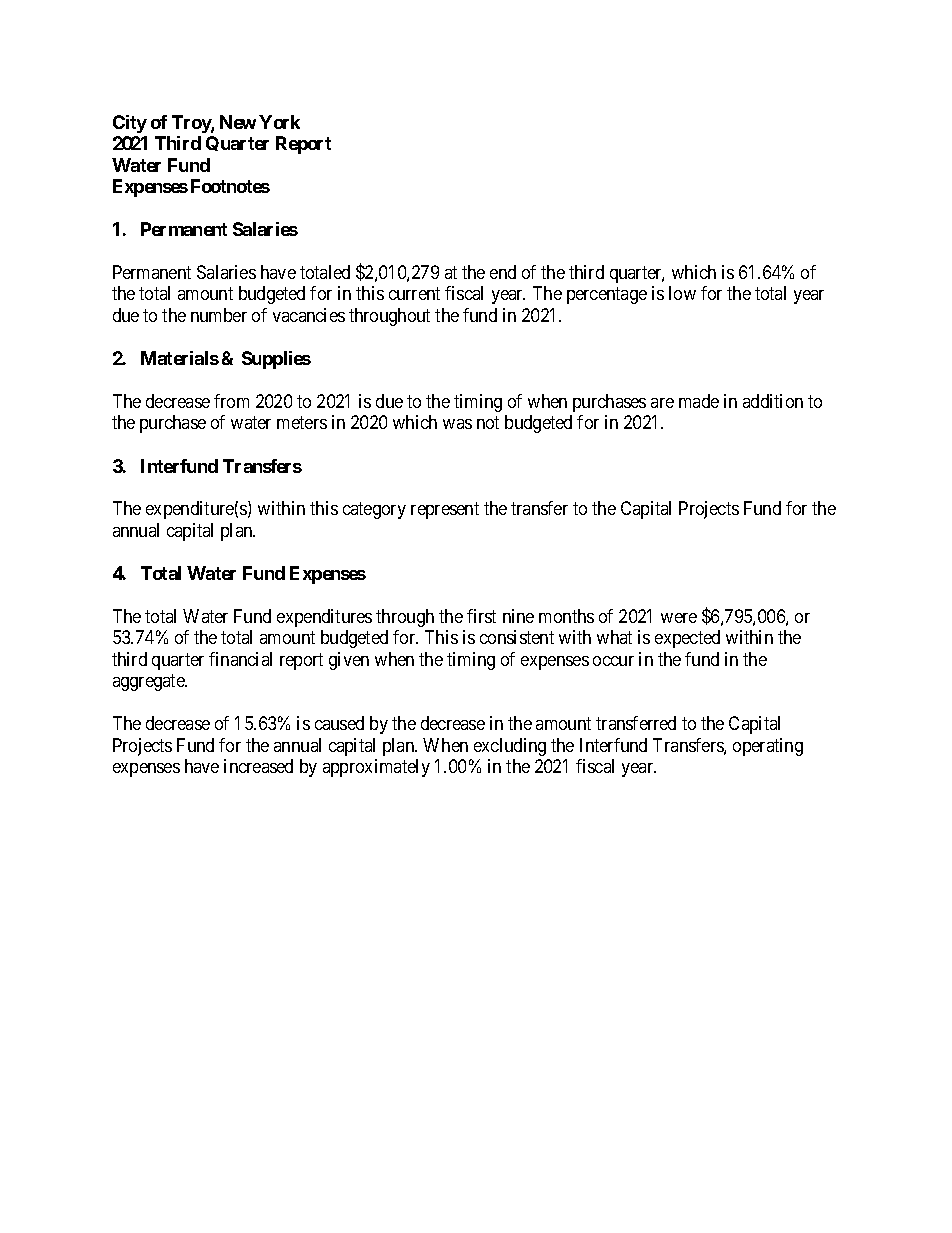  Describe the element at coordinates (682, 293) in the document. I see `low` at that location.
